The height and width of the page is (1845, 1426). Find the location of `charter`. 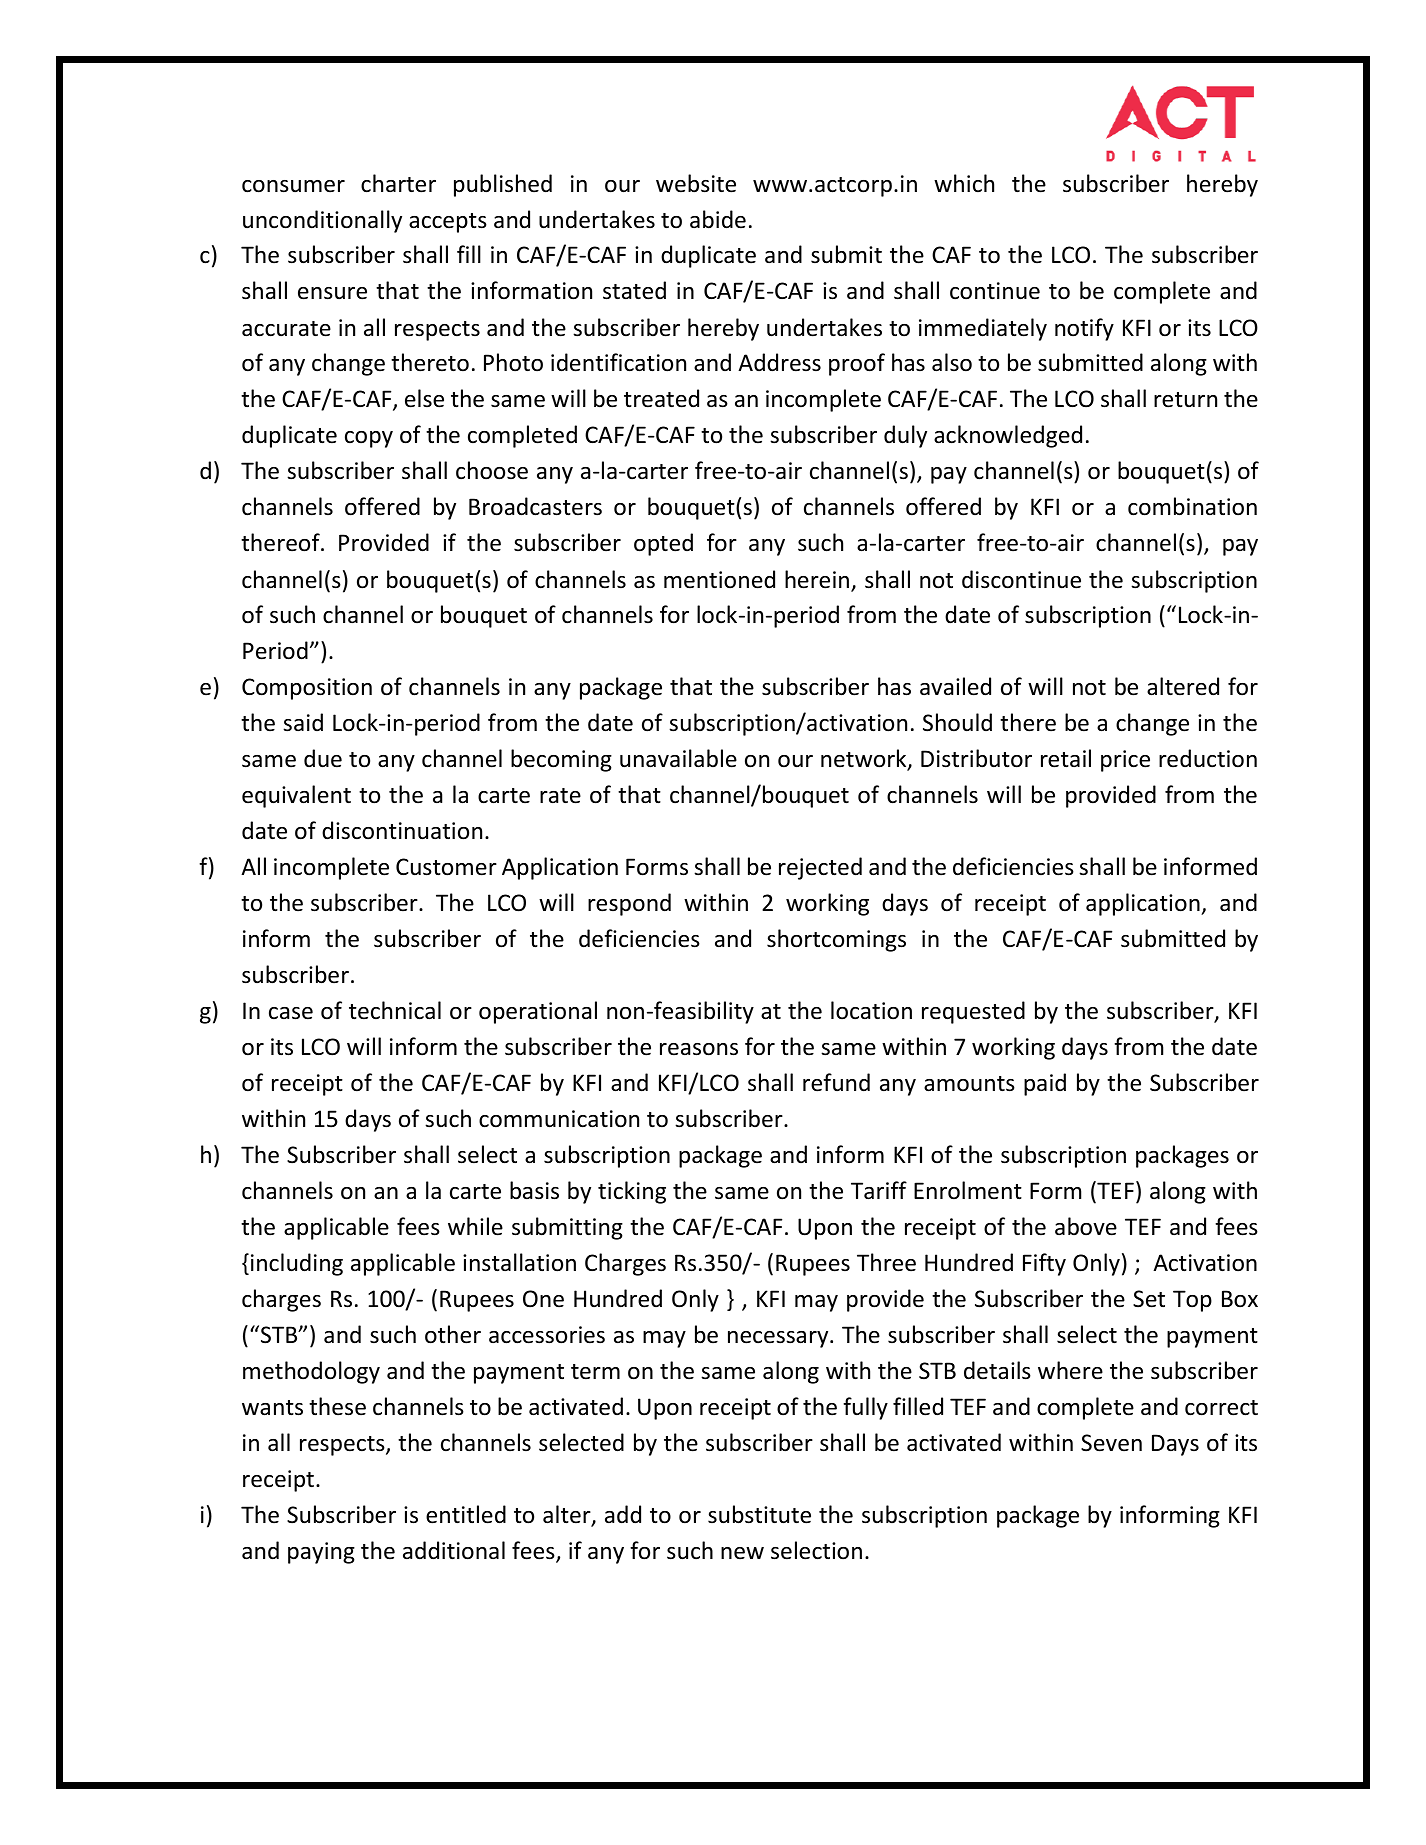

charter is located at coordinates (398, 183).
